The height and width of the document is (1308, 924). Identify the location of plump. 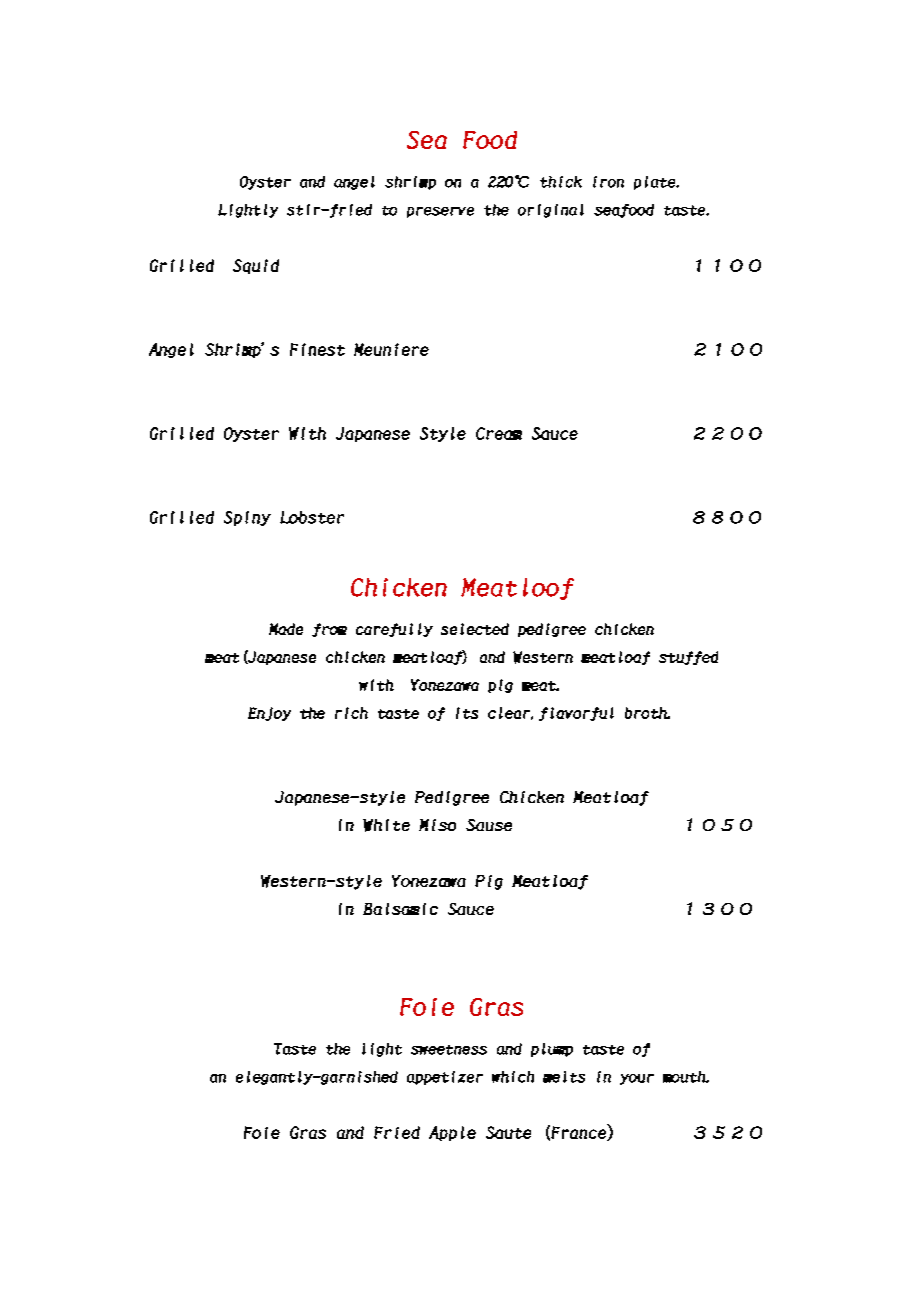
(552, 1050).
